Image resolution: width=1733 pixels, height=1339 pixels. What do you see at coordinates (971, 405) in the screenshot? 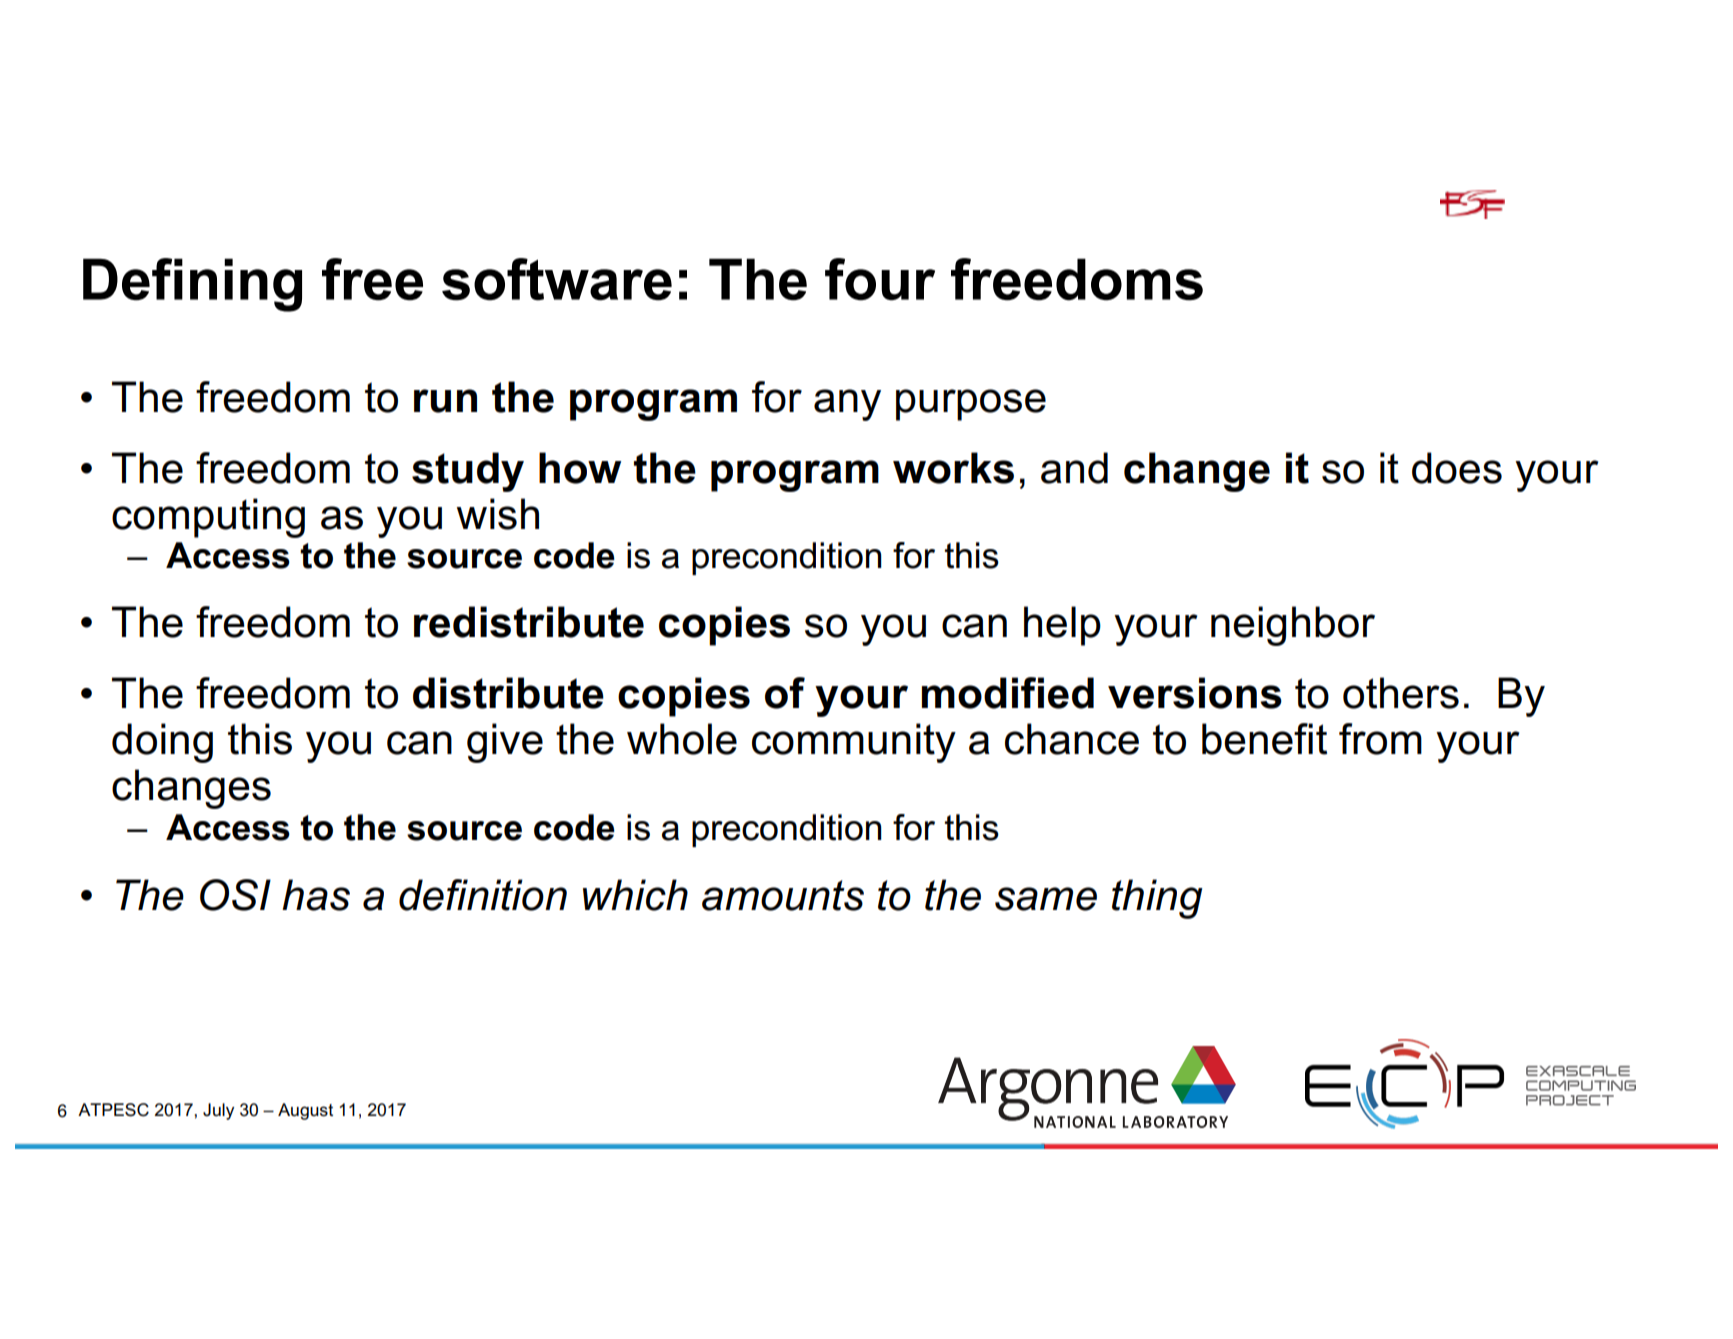
I see `purpose` at bounding box center [971, 405].
